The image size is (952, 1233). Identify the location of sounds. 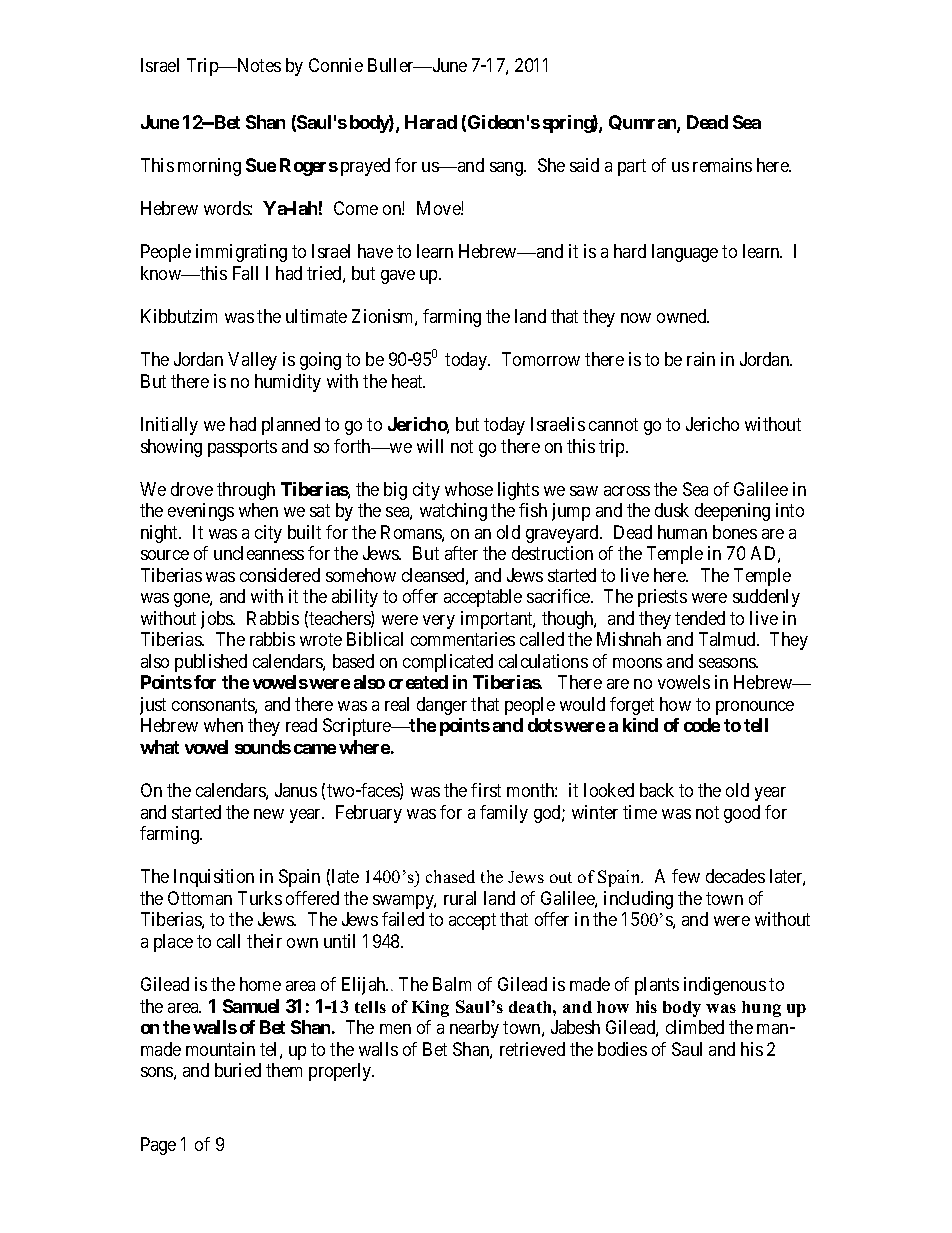
(263, 747).
